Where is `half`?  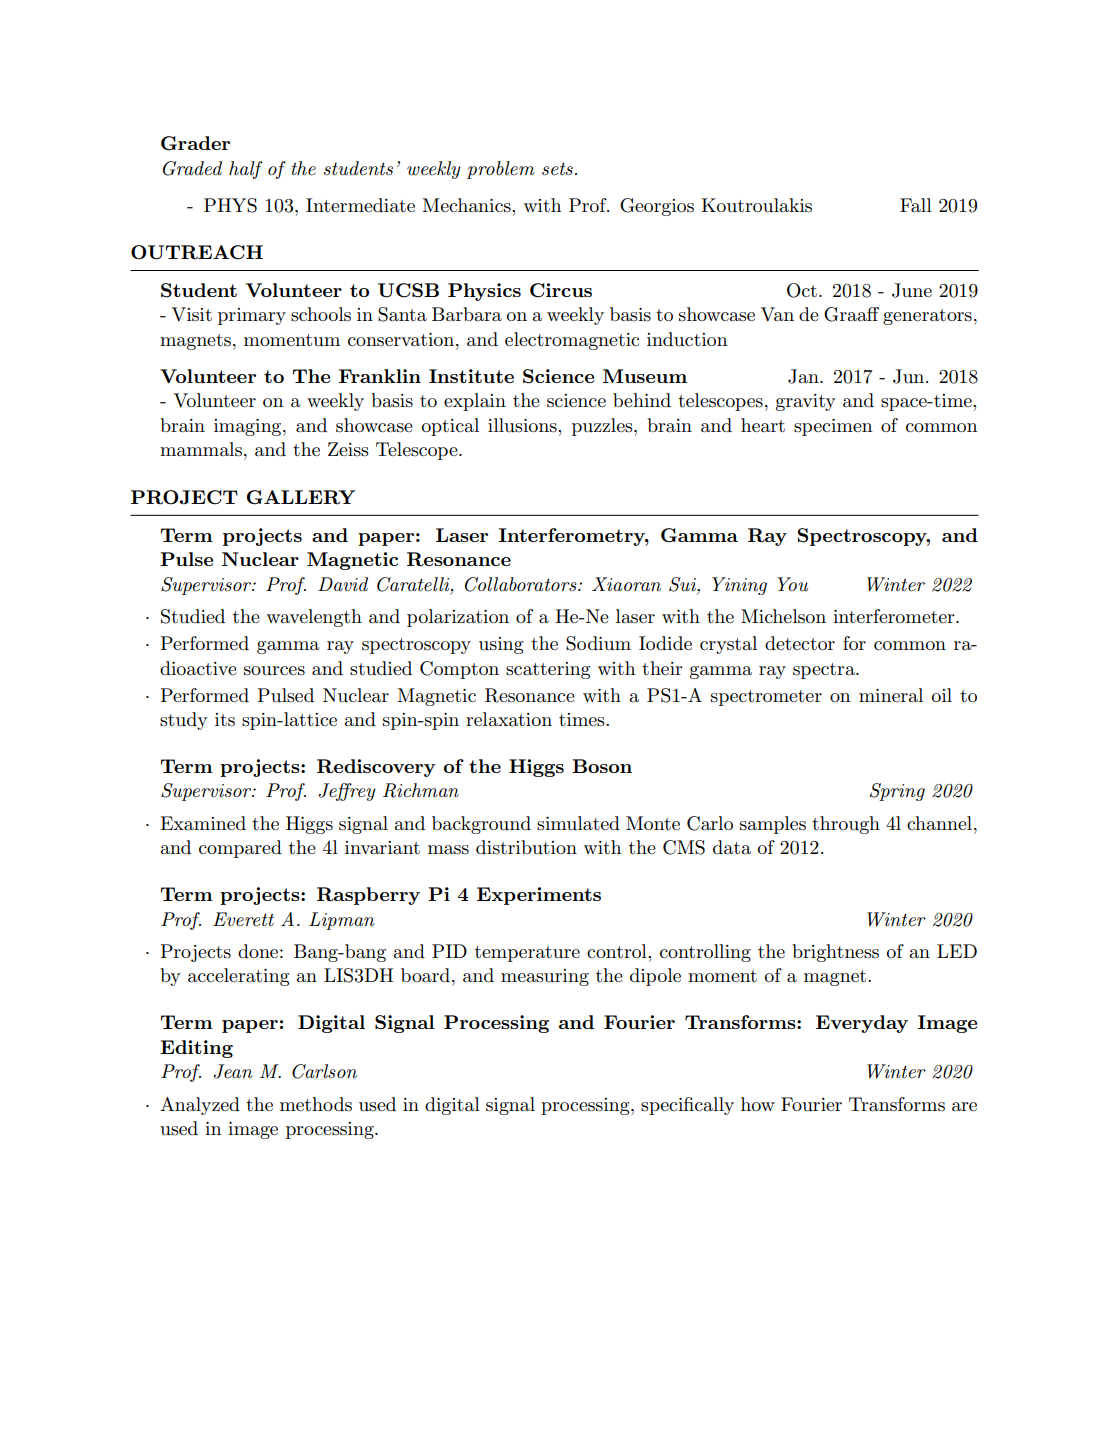
half is located at coordinates (246, 170).
